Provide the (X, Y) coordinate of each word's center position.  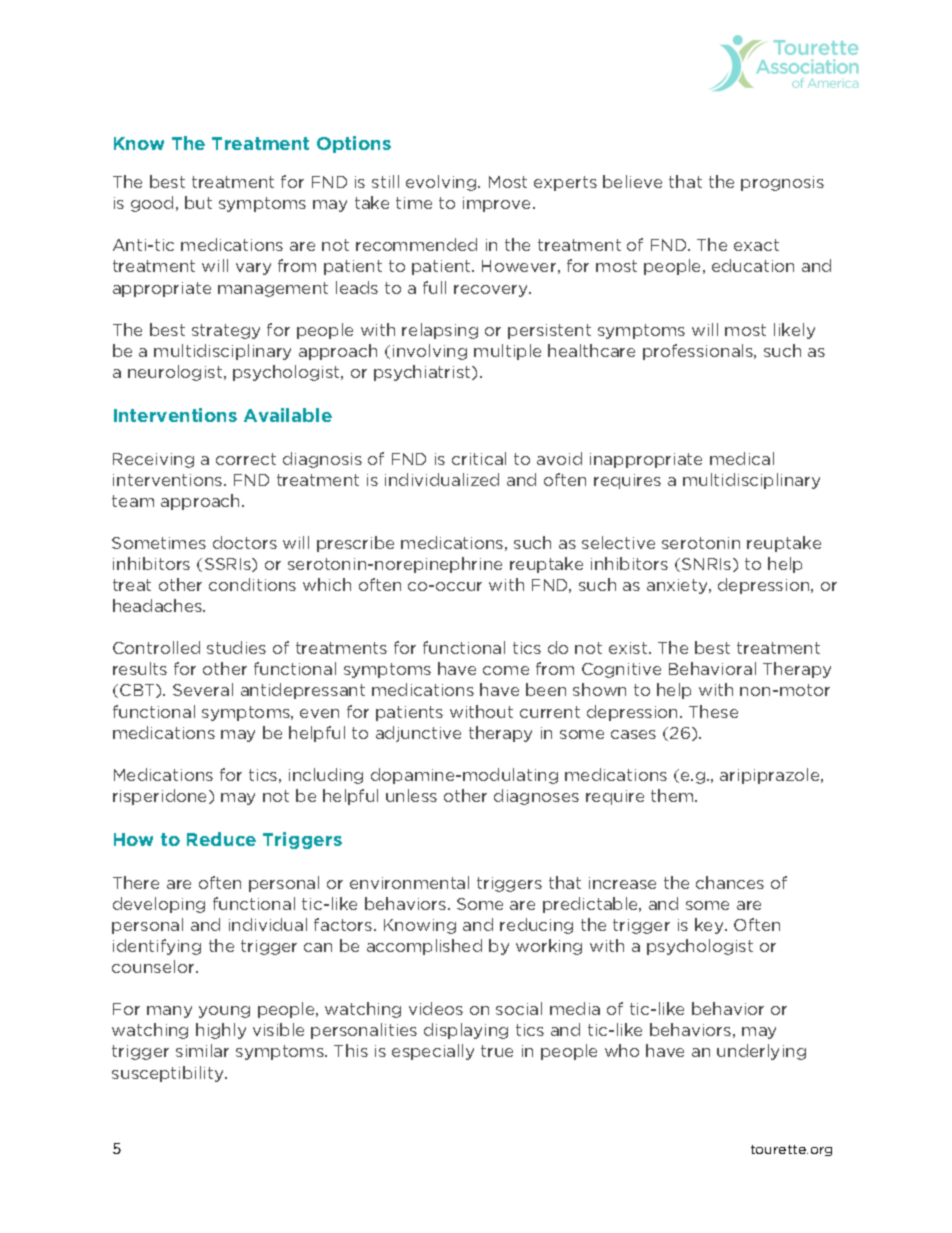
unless (411, 795)
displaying (466, 1031)
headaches (159, 605)
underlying (761, 1052)
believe (632, 181)
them (673, 795)
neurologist (176, 373)
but (198, 202)
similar (202, 1050)
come (506, 670)
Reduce (221, 839)
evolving (442, 183)
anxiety (678, 586)
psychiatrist (423, 373)
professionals (699, 352)
